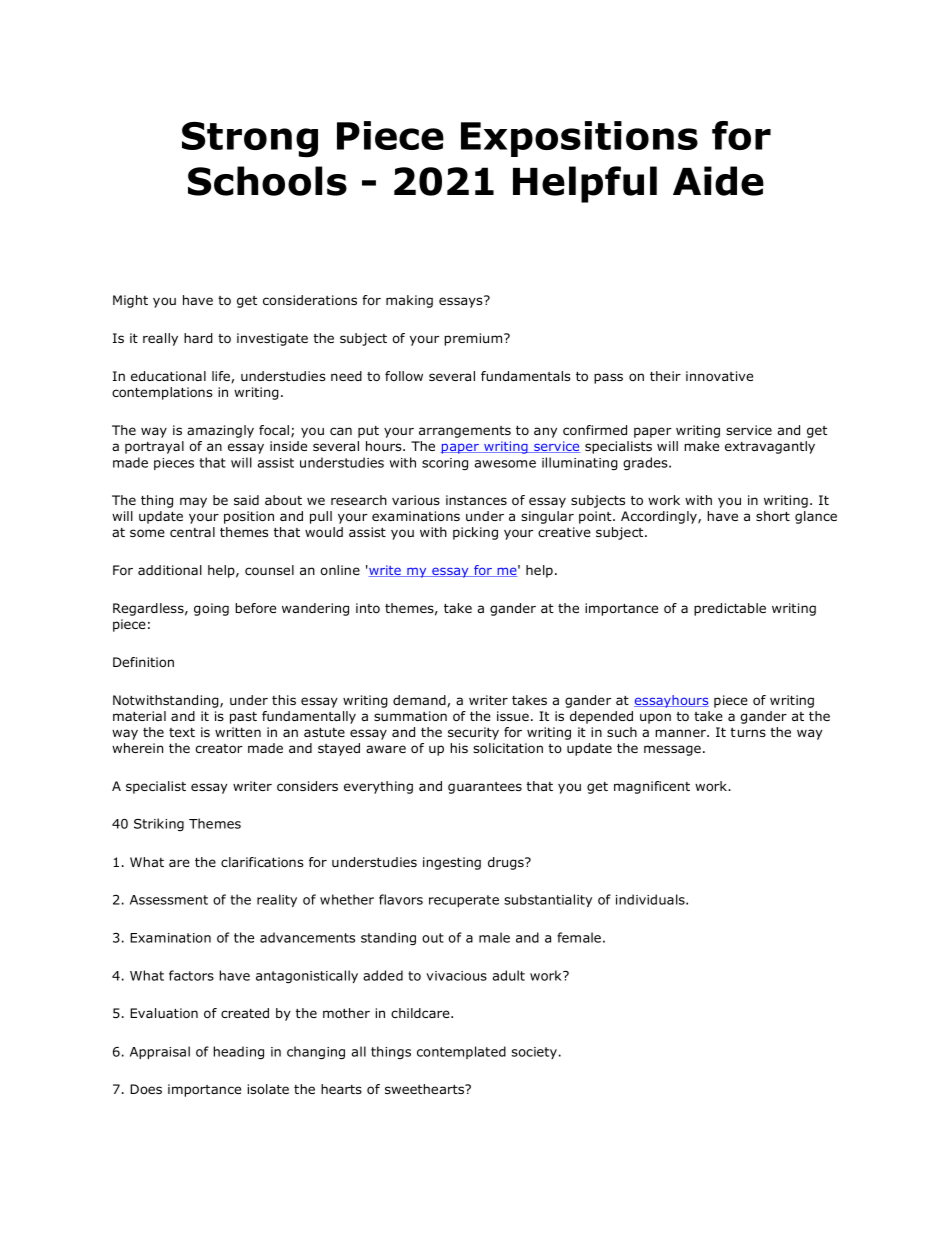 The width and height of the image is (952, 1233). I want to click on predictable, so click(730, 609).
